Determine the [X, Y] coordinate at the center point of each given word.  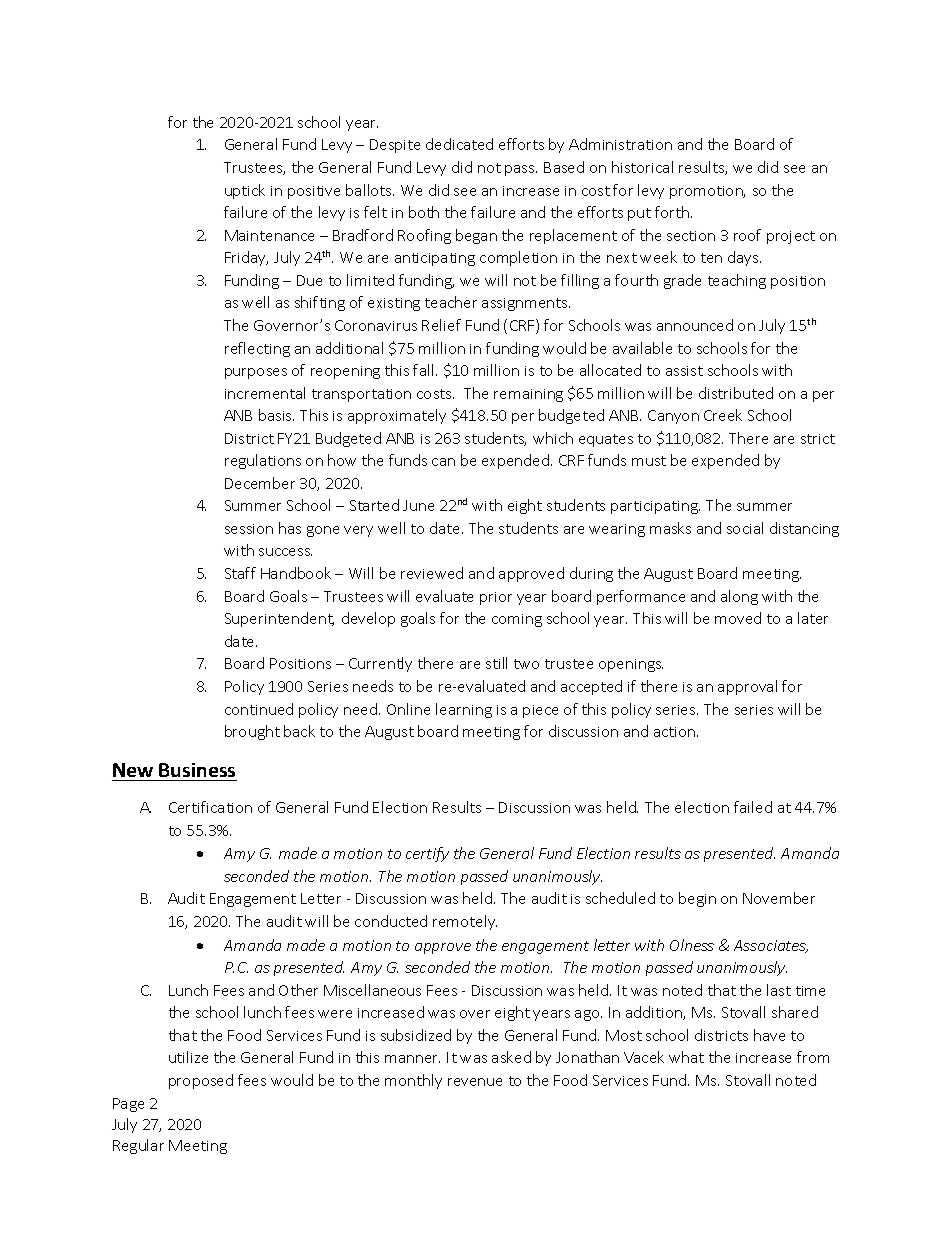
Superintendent [279, 619]
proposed [201, 1081]
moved [738, 618]
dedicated [459, 144]
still [496, 663]
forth [673, 212]
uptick [245, 191]
